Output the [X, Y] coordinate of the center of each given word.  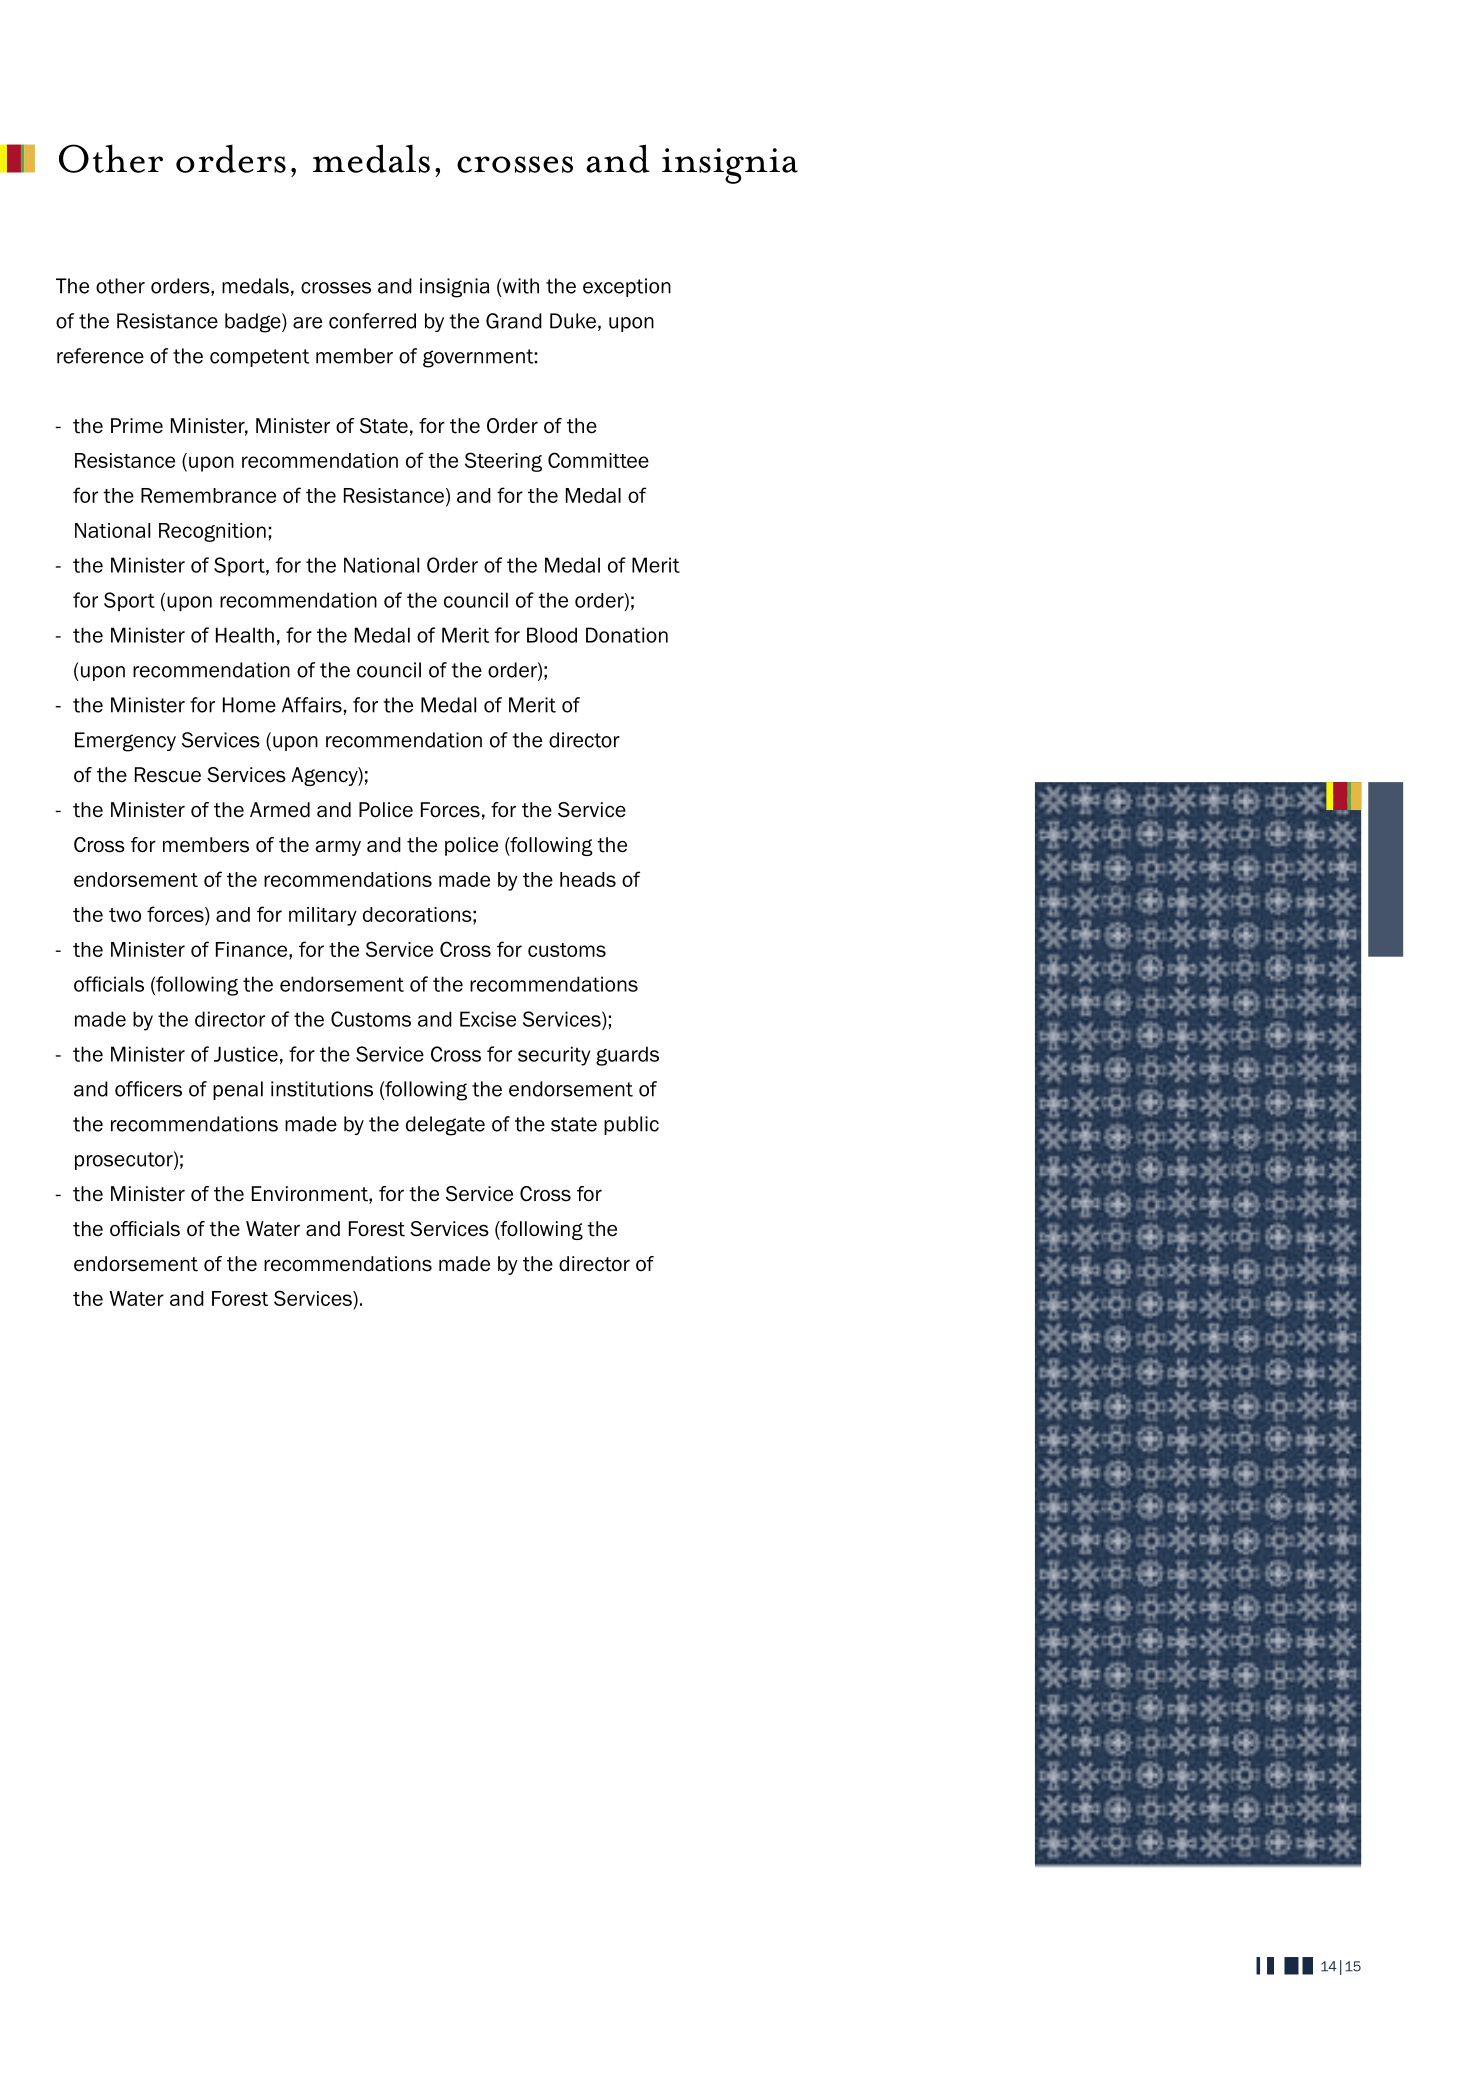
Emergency [125, 742]
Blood [552, 635]
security [554, 1056]
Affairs [312, 705]
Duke [573, 321]
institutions [322, 1089]
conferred [372, 321]
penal [238, 1090]
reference [100, 356]
